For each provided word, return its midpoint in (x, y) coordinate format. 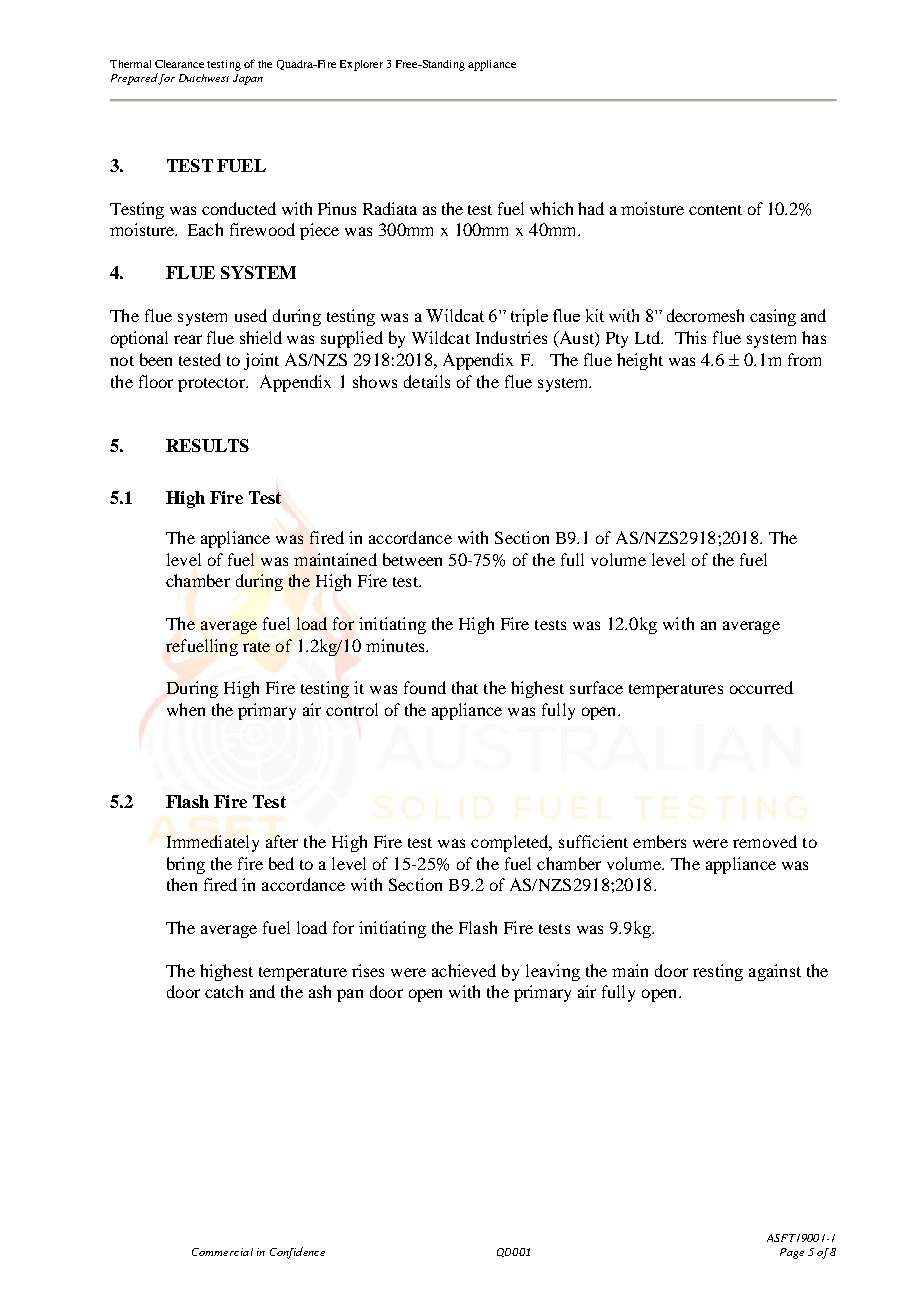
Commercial (222, 1252)
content (715, 210)
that (465, 687)
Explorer (361, 65)
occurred (761, 687)
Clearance (179, 64)
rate (256, 647)
